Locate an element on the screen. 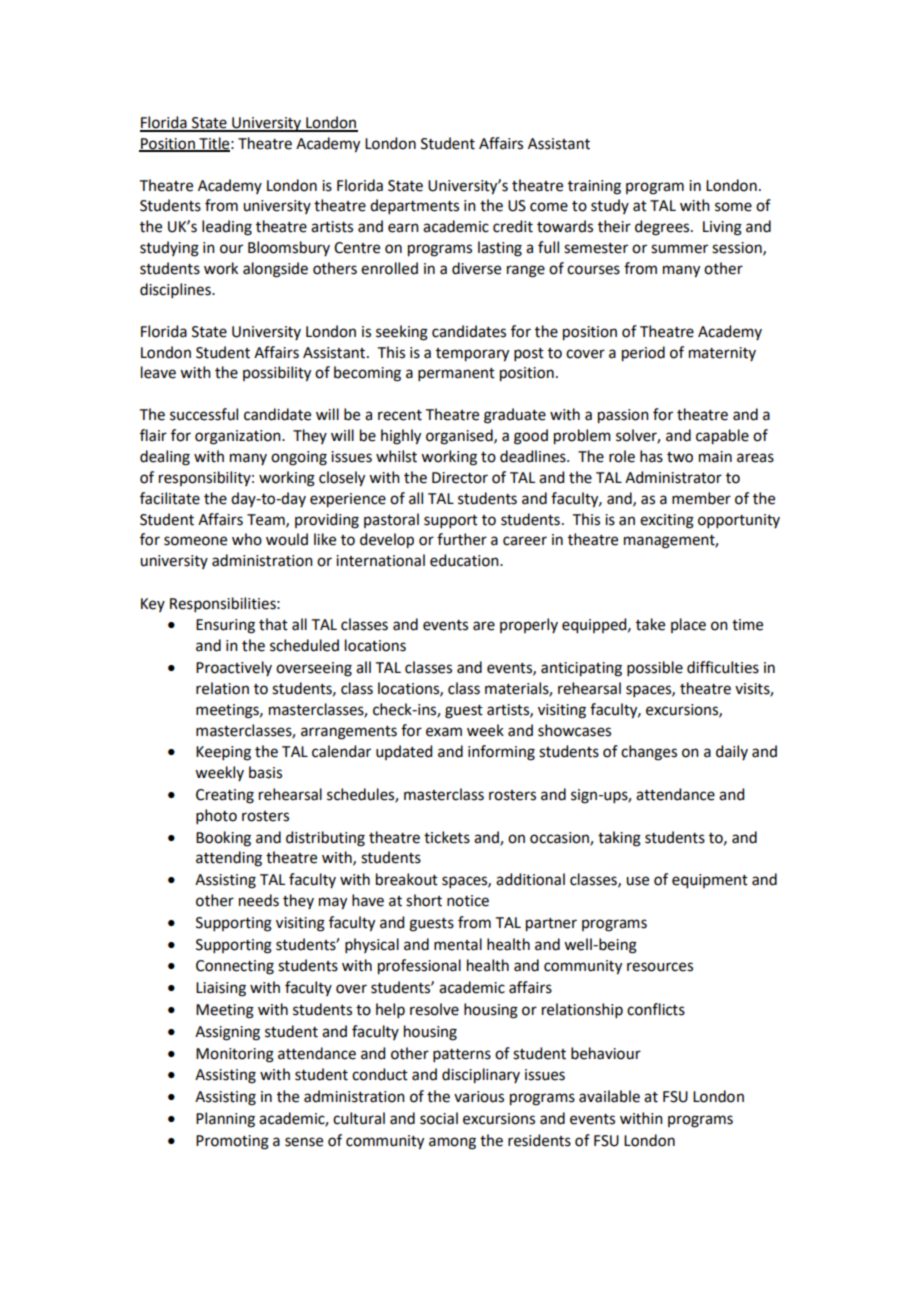 The height and width of the screenshot is (1308, 924). tickets is located at coordinates (447, 837).
